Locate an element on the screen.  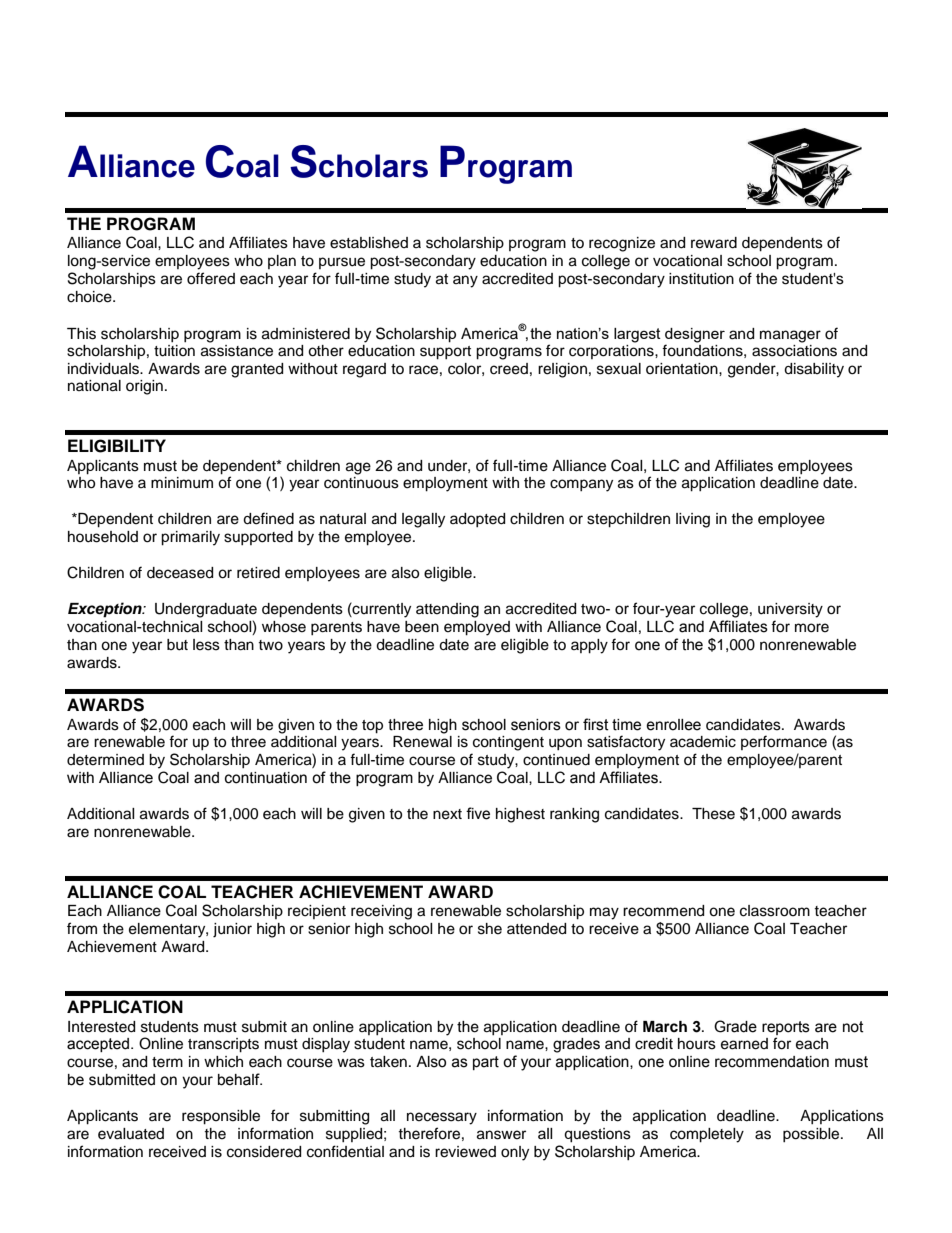
attended is located at coordinates (536, 929).
